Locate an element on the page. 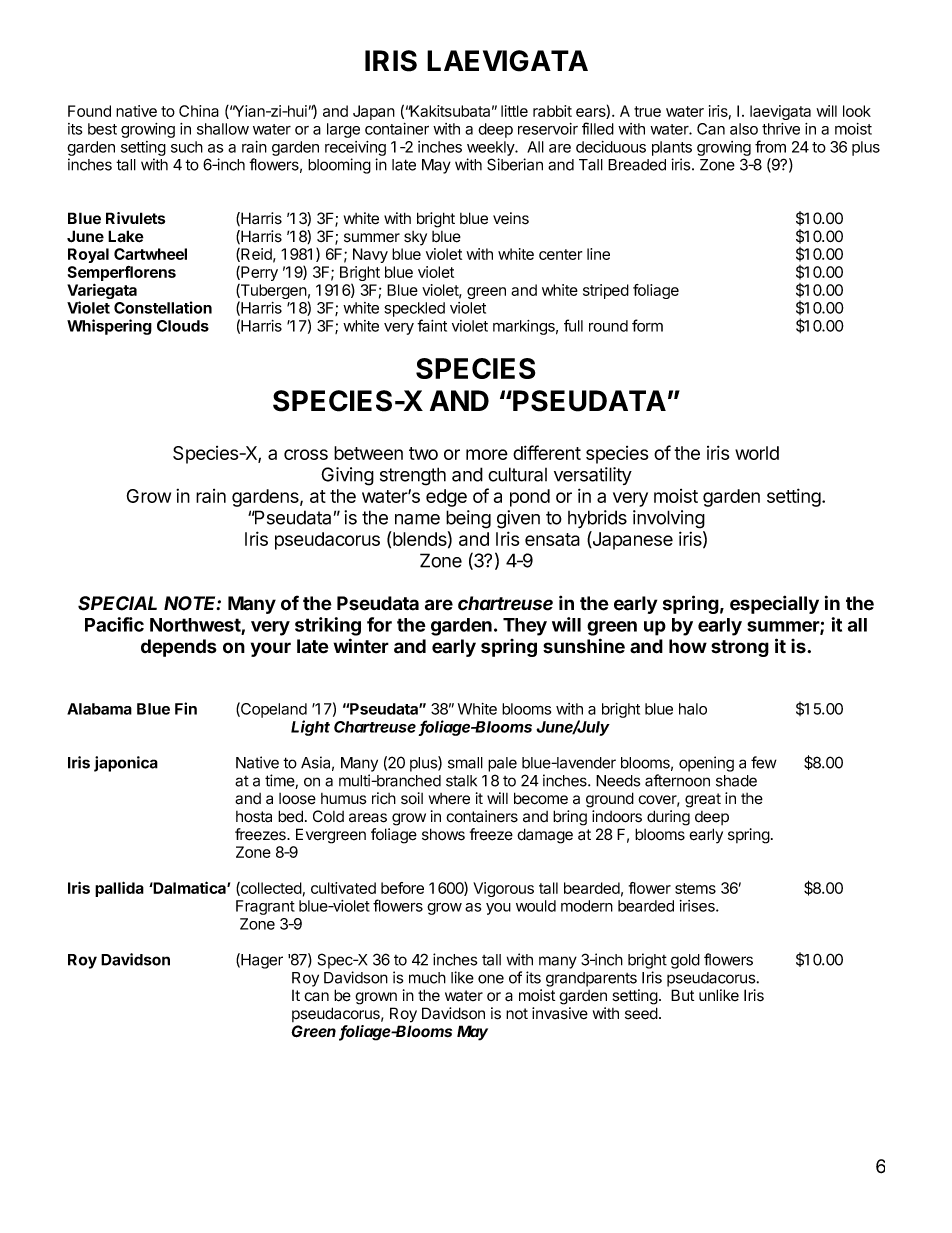 The height and width of the page is (1233, 952). more is located at coordinates (487, 454).
